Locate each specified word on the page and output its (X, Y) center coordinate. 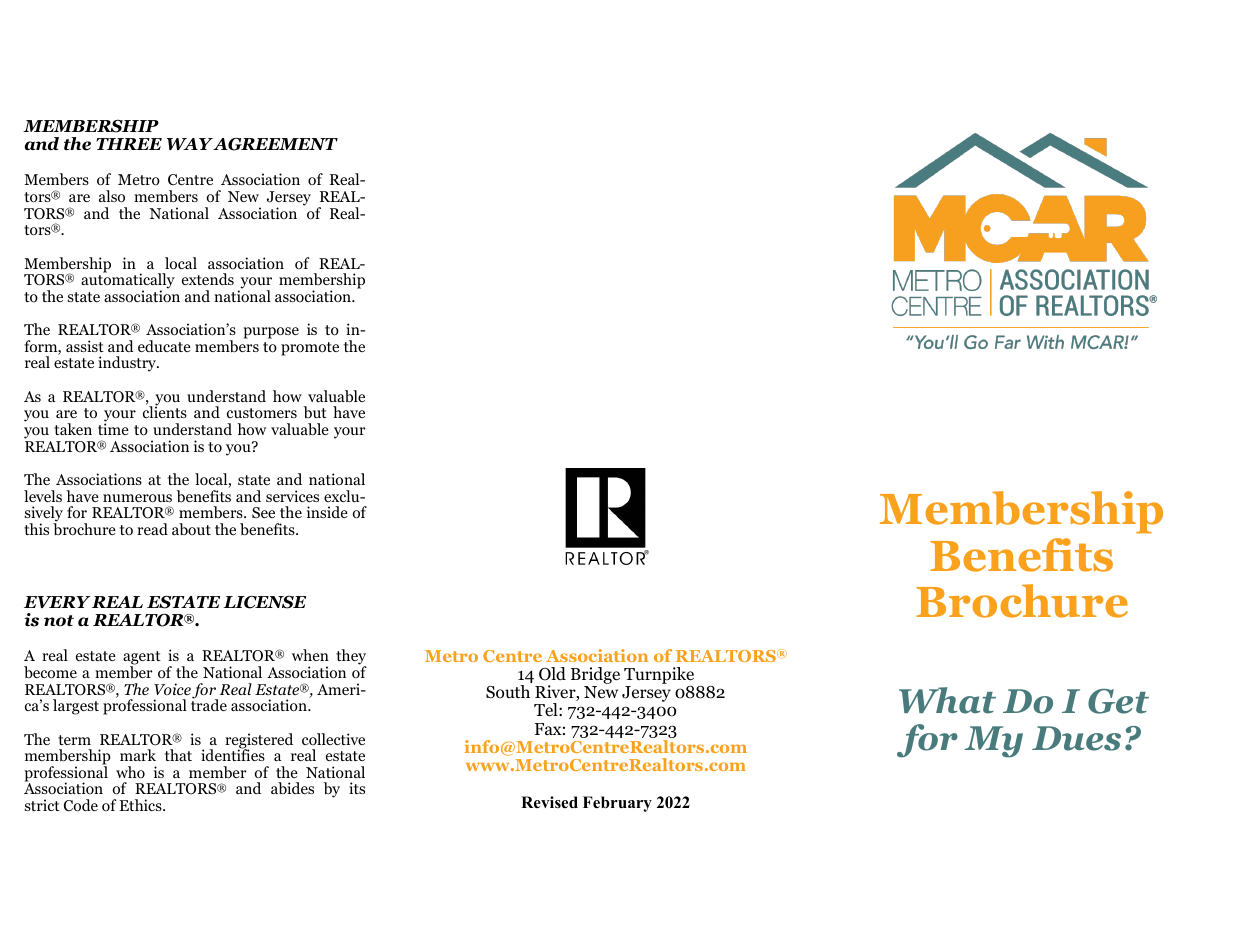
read (152, 529)
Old (552, 674)
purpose (271, 333)
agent (142, 659)
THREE (129, 144)
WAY (190, 144)
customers (262, 413)
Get (1118, 701)
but (315, 412)
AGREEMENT (275, 144)
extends (208, 279)
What (947, 700)
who (130, 772)
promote (310, 349)
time (113, 428)
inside (327, 512)
